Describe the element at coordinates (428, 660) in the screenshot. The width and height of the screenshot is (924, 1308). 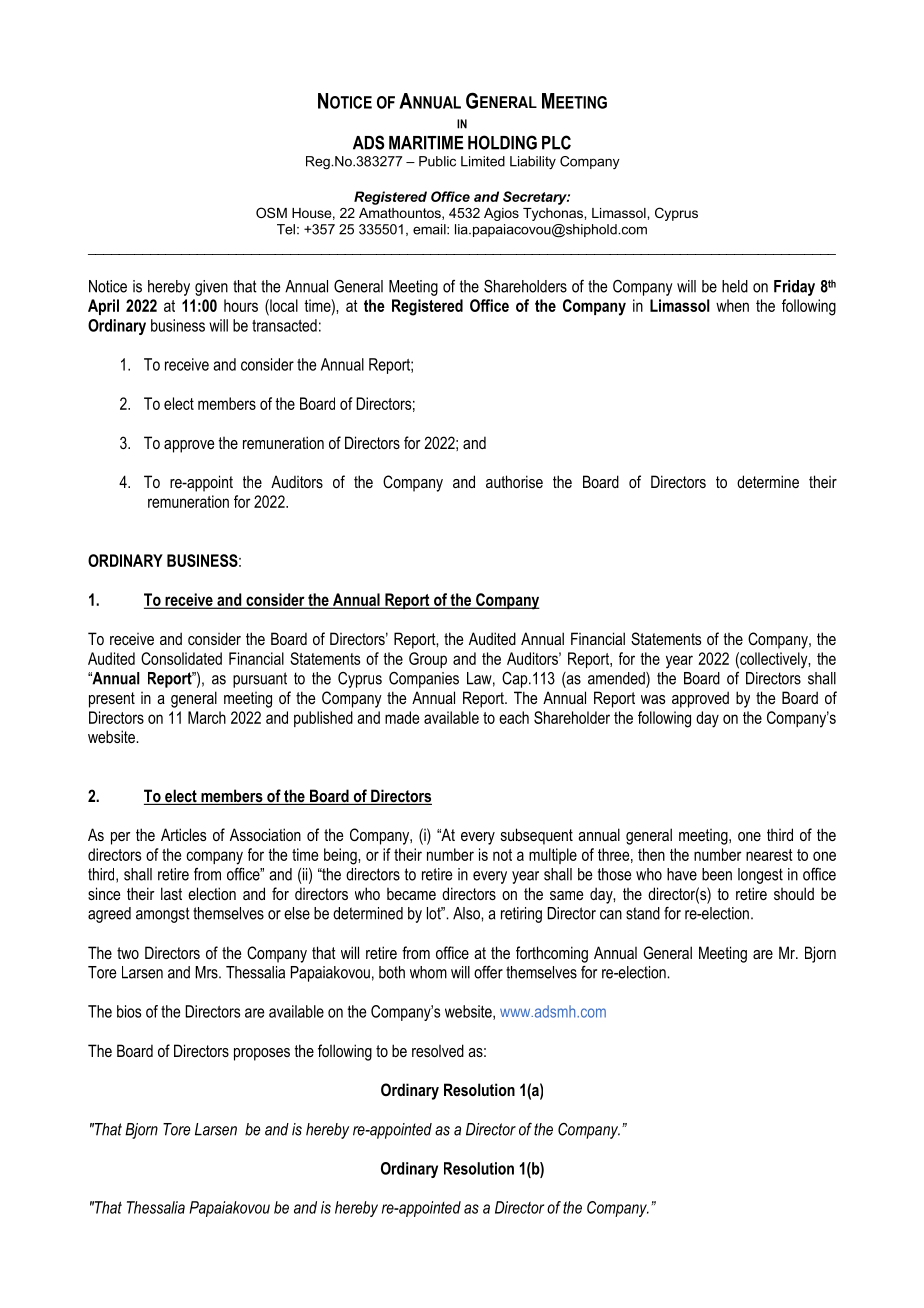
I see `Group` at that location.
